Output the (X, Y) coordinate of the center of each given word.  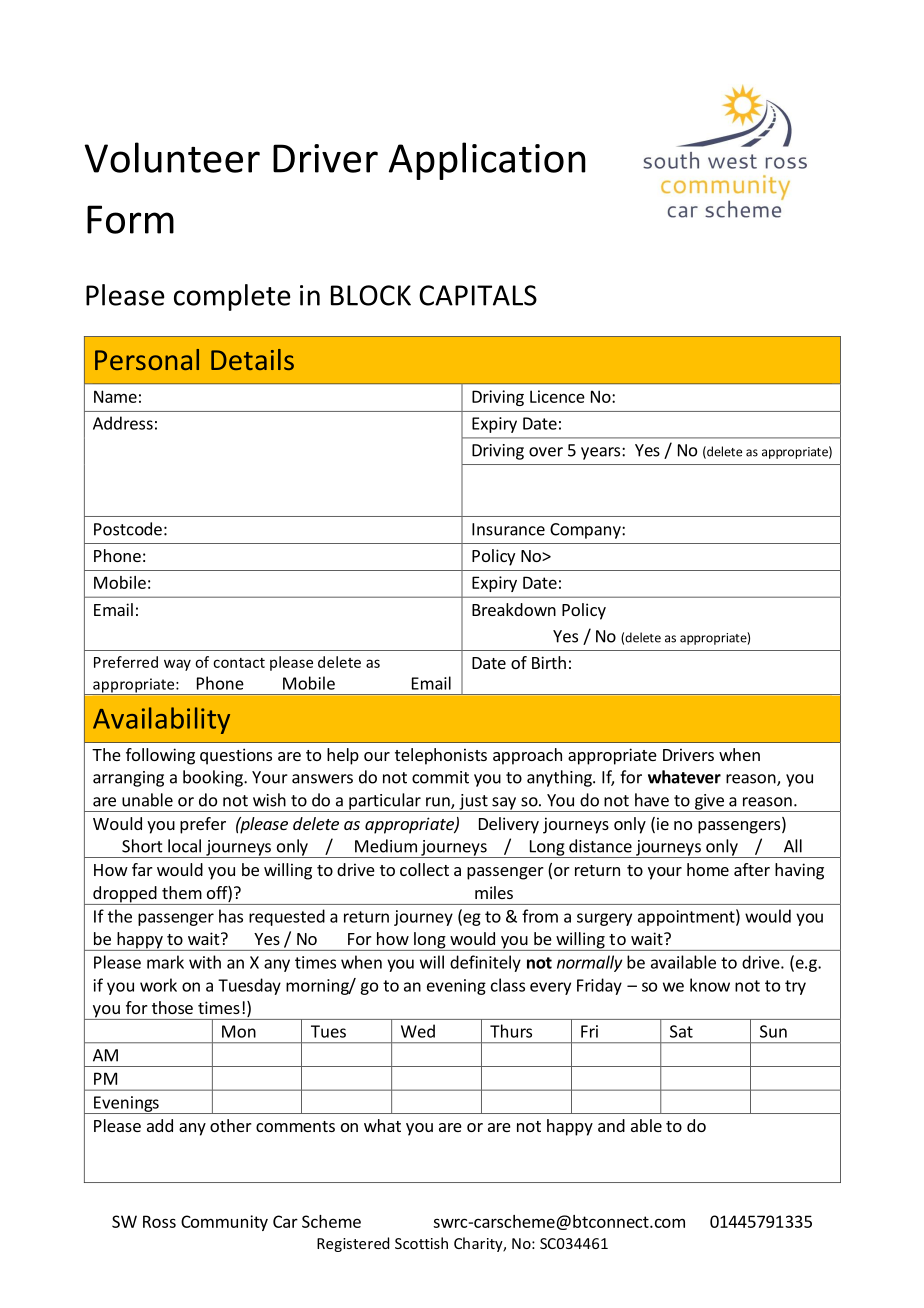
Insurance (508, 529)
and (611, 1125)
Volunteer (172, 157)
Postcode (128, 529)
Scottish (421, 1243)
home (708, 869)
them (182, 892)
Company (586, 531)
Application (487, 161)
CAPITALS (478, 295)
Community (224, 1223)
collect (424, 869)
